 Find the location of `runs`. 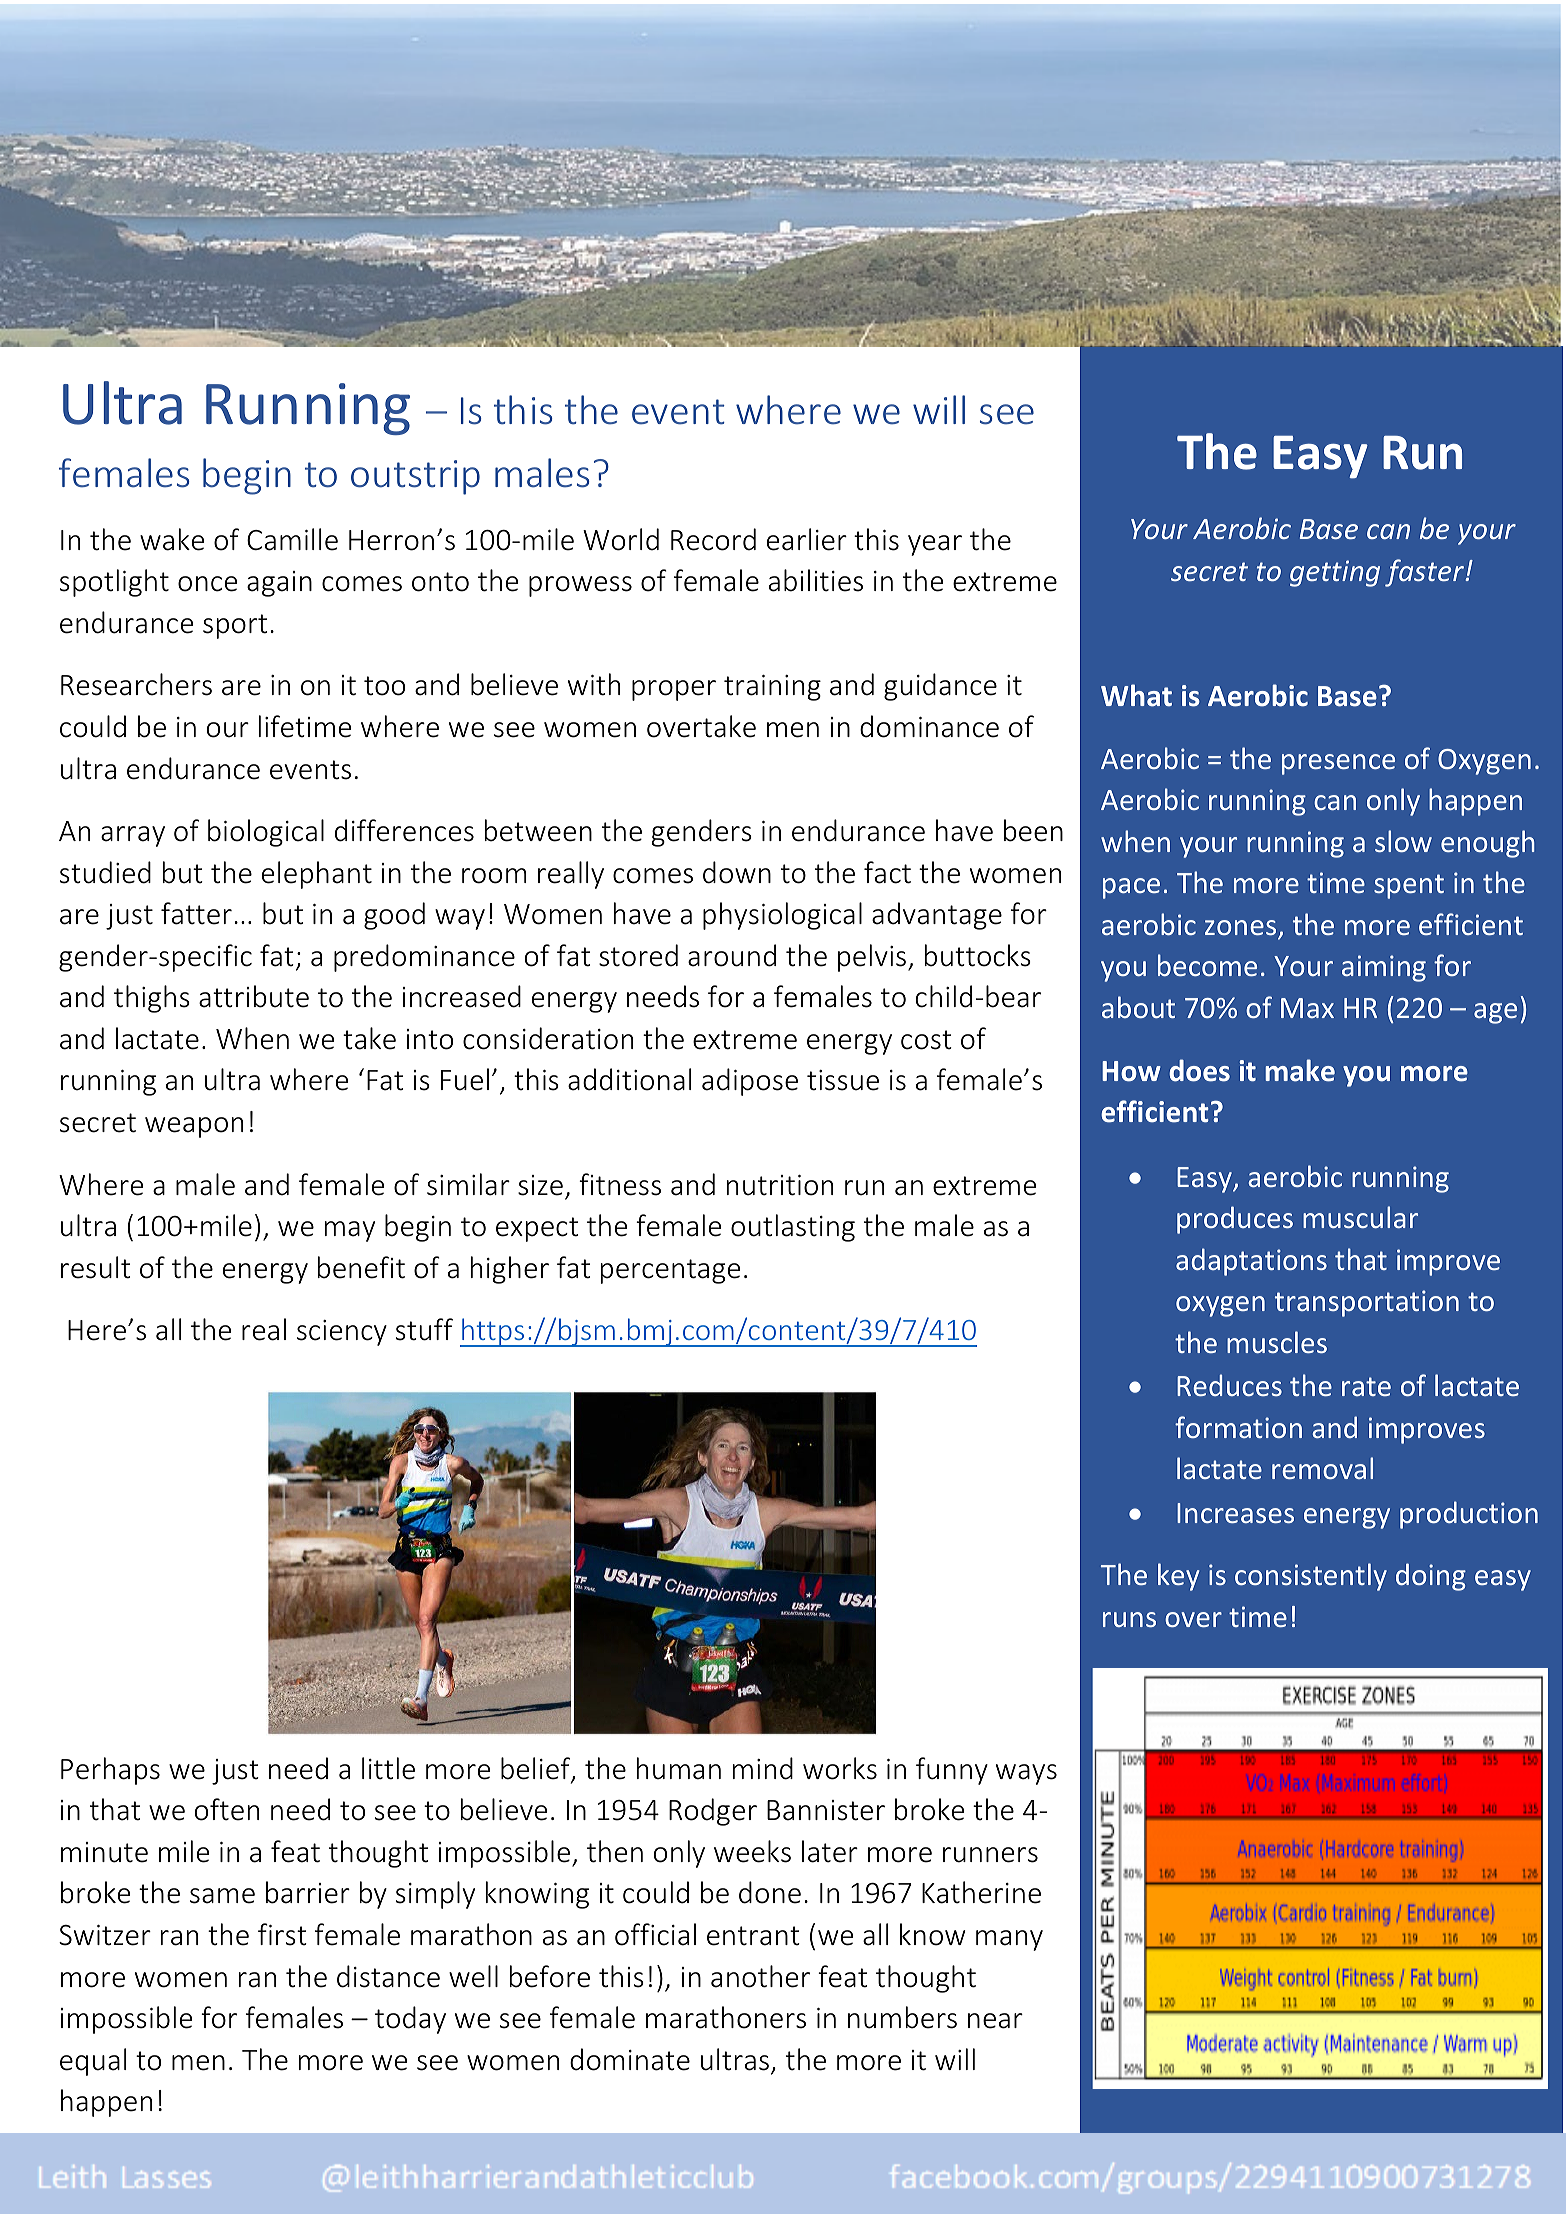

runs is located at coordinates (1129, 1619).
